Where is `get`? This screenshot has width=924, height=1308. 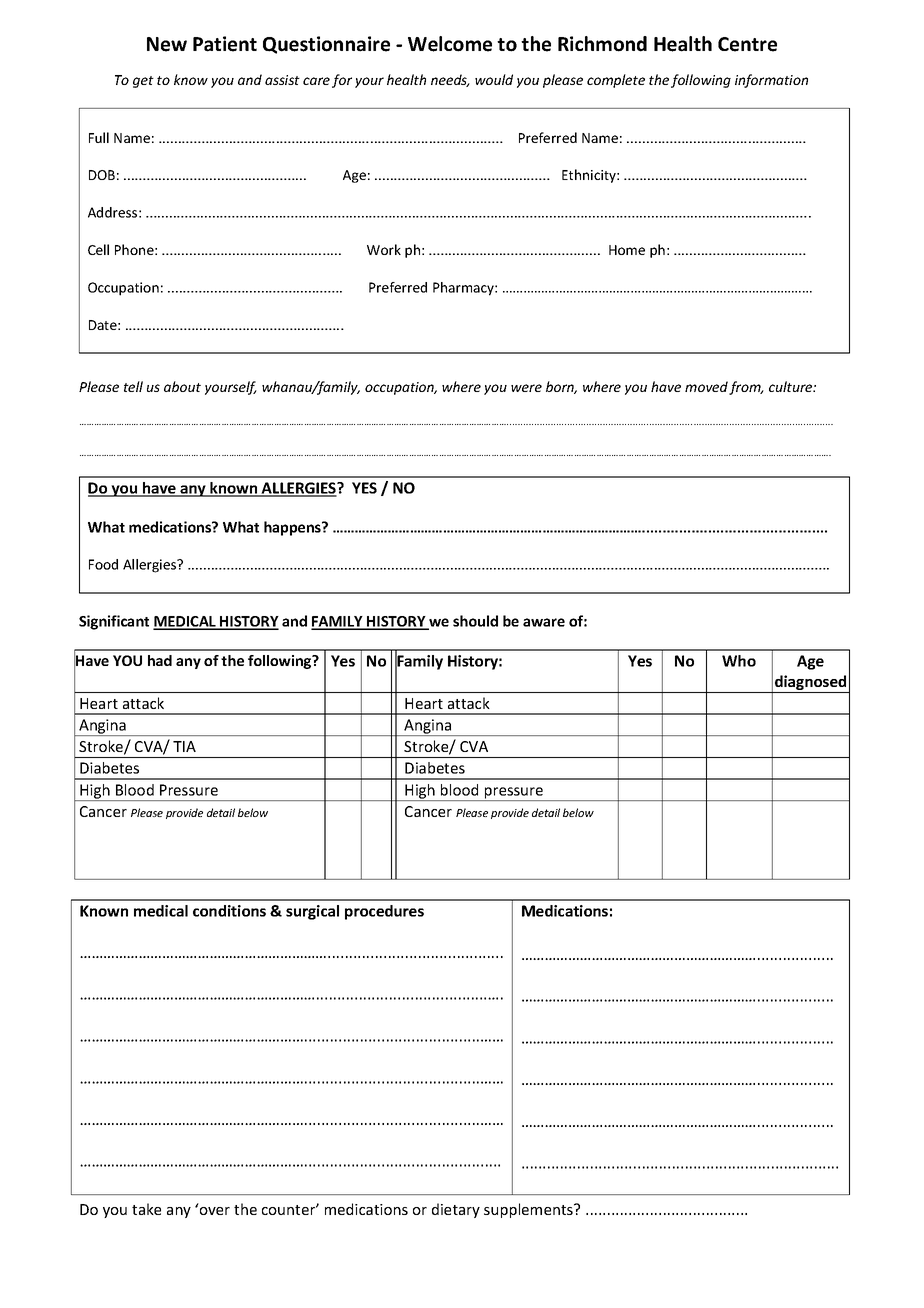
get is located at coordinates (143, 82).
